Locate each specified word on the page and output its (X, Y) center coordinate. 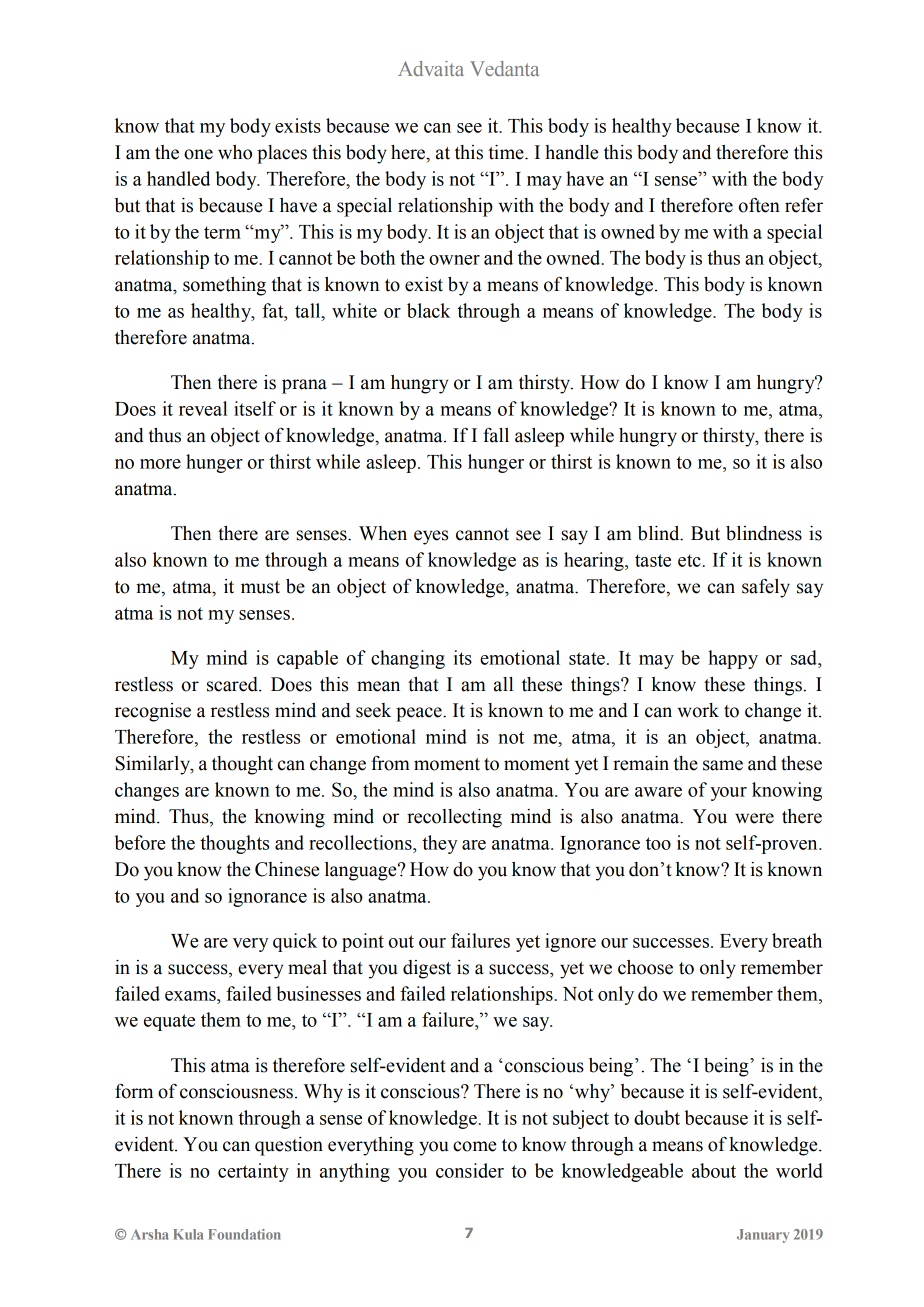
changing (408, 659)
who (235, 152)
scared (233, 684)
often (759, 205)
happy (733, 659)
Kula (188, 1234)
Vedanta (504, 68)
